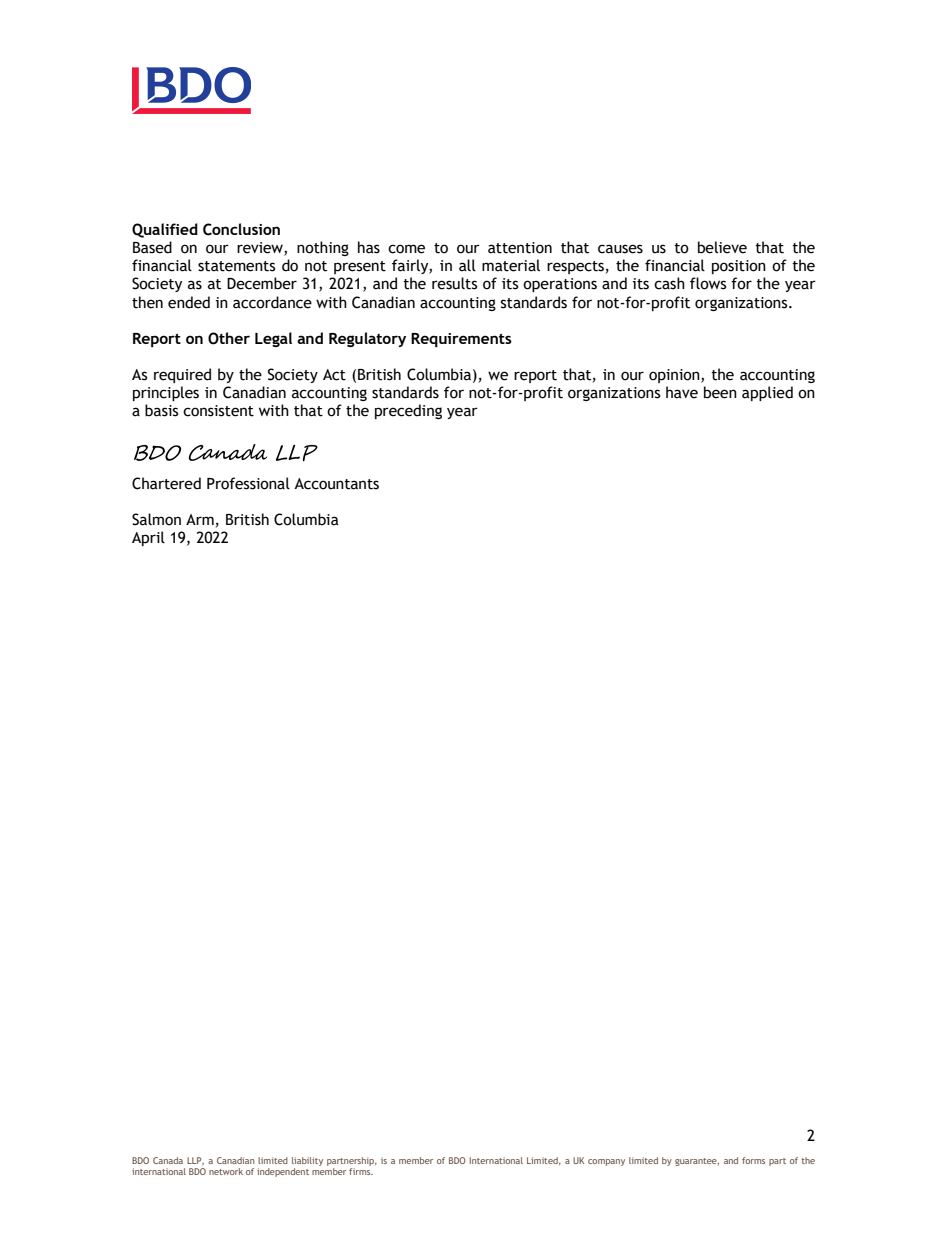  I want to click on April, so click(148, 538).
